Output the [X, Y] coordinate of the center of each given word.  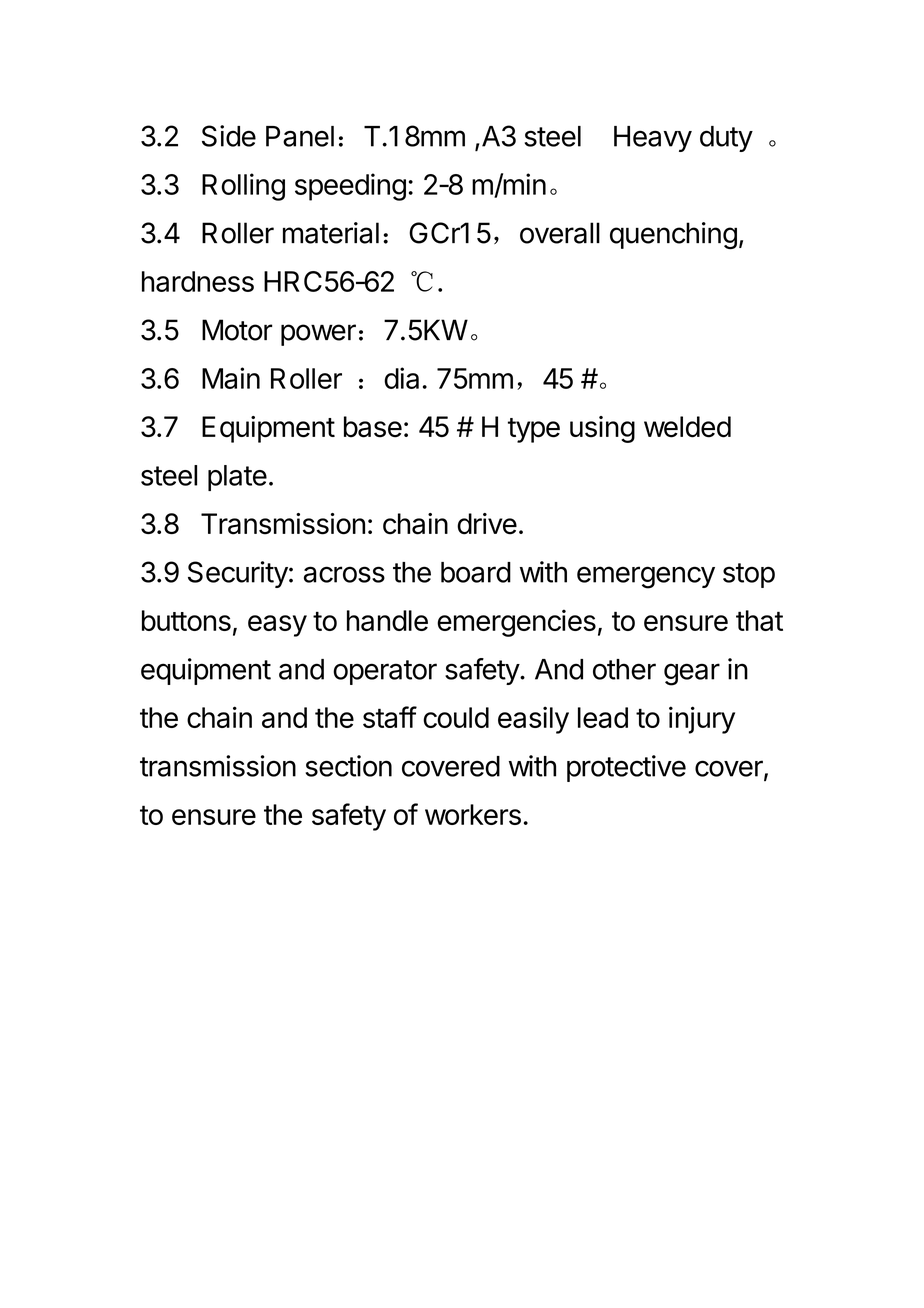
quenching [673, 235]
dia [401, 378]
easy [277, 626]
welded [687, 427]
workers [473, 814]
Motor [237, 330]
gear [692, 674]
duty [726, 139]
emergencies [516, 623]
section [349, 766]
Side [229, 136]
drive [487, 524]
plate [237, 478]
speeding [350, 187]
